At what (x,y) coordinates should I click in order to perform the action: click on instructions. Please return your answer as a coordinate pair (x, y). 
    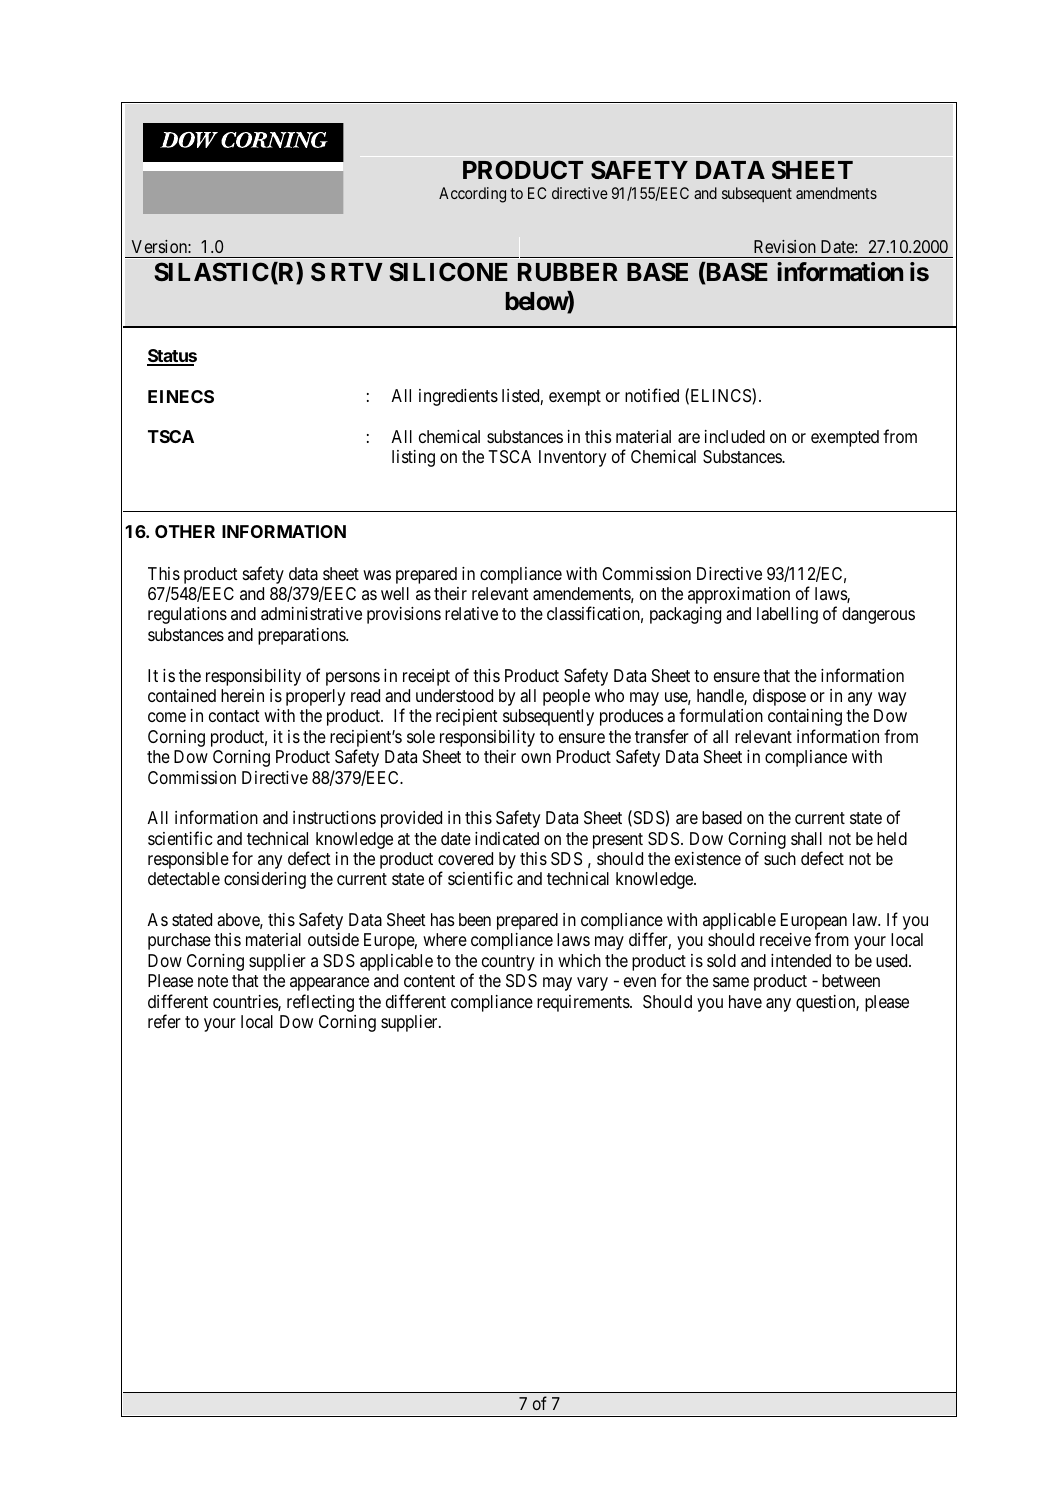
    Looking at the image, I should click on (334, 817).
